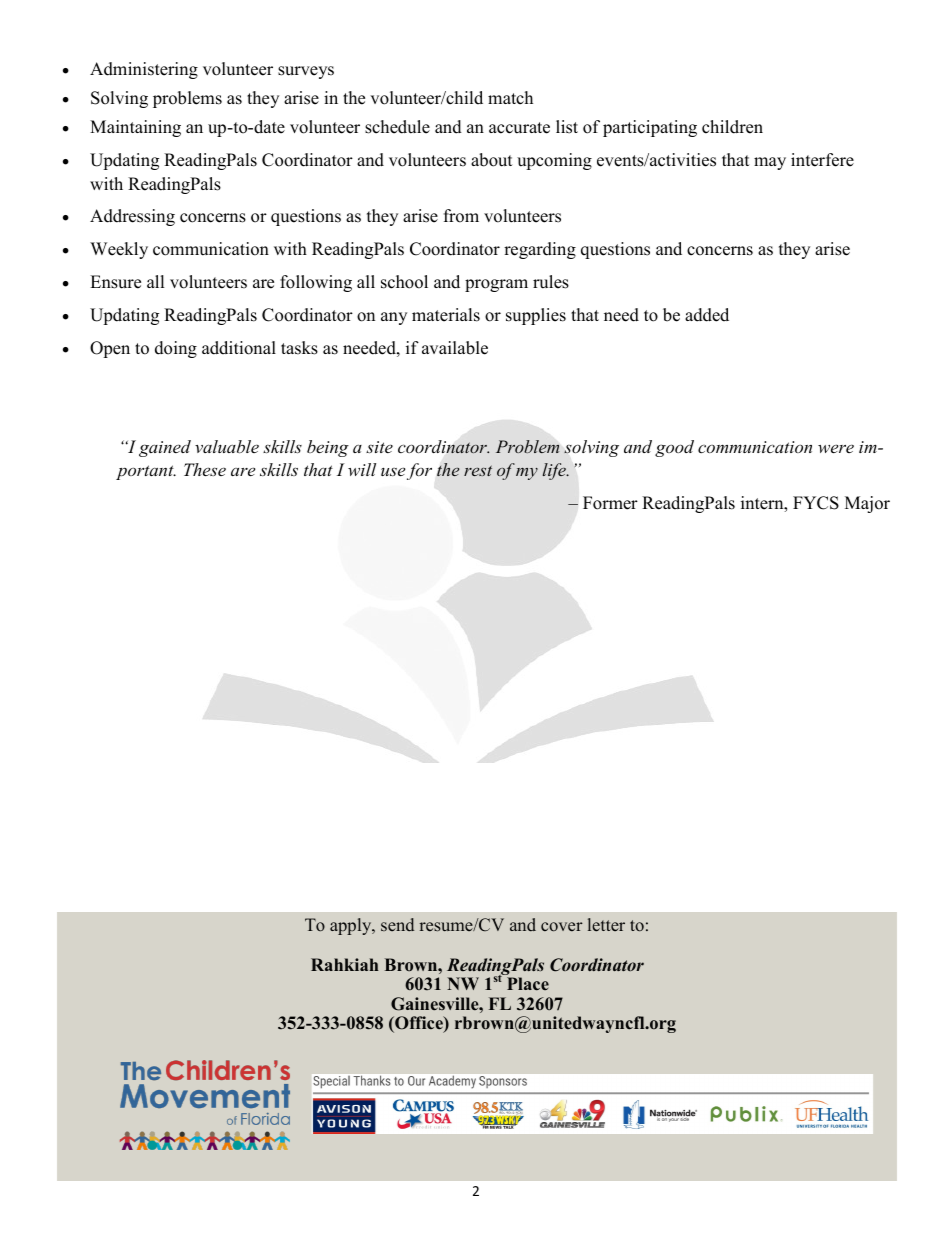  What do you see at coordinates (510, 98) in the screenshot?
I see `match` at bounding box center [510, 98].
